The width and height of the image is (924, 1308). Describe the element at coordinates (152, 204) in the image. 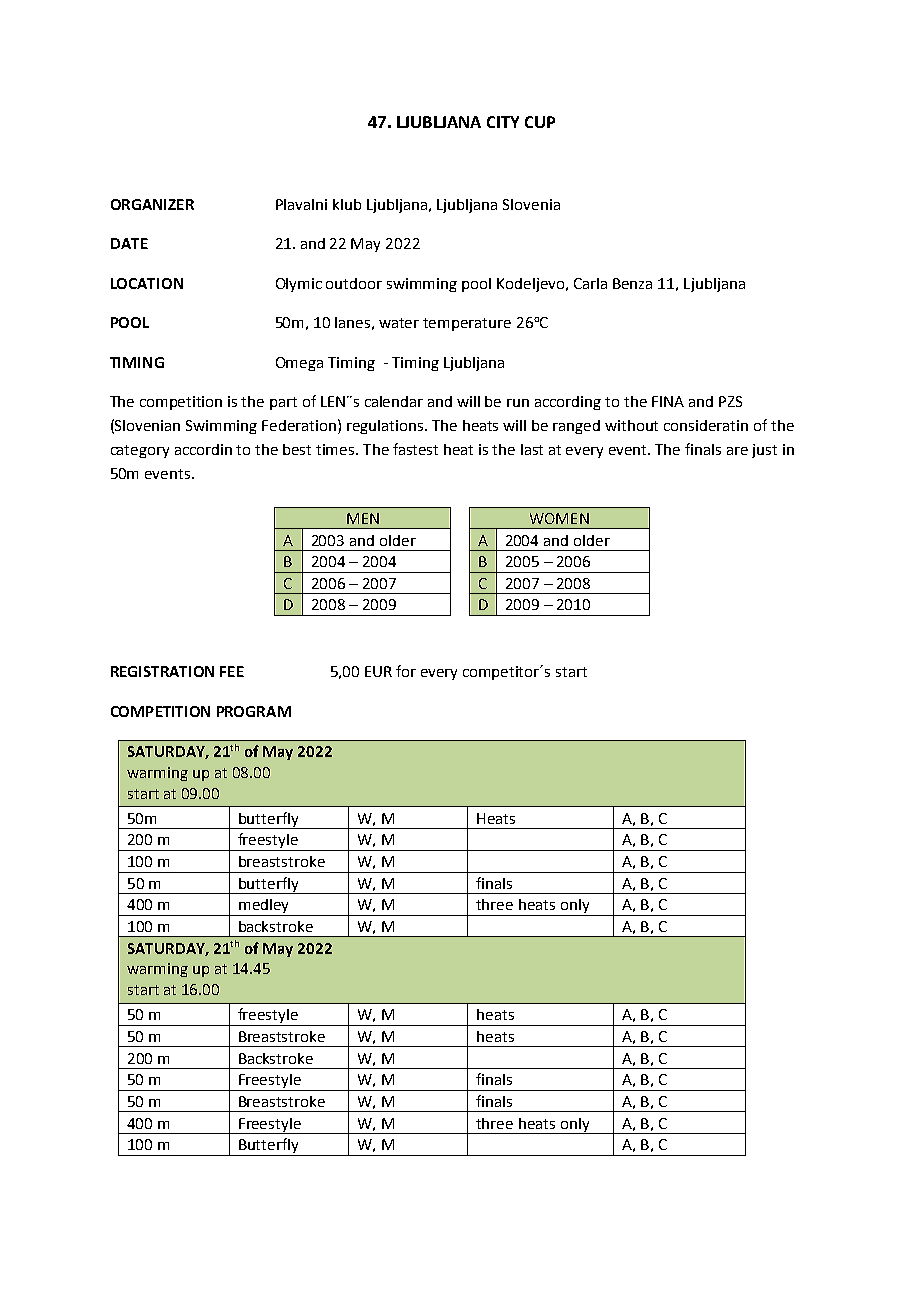

I see `ORGANIZER` at that location.
